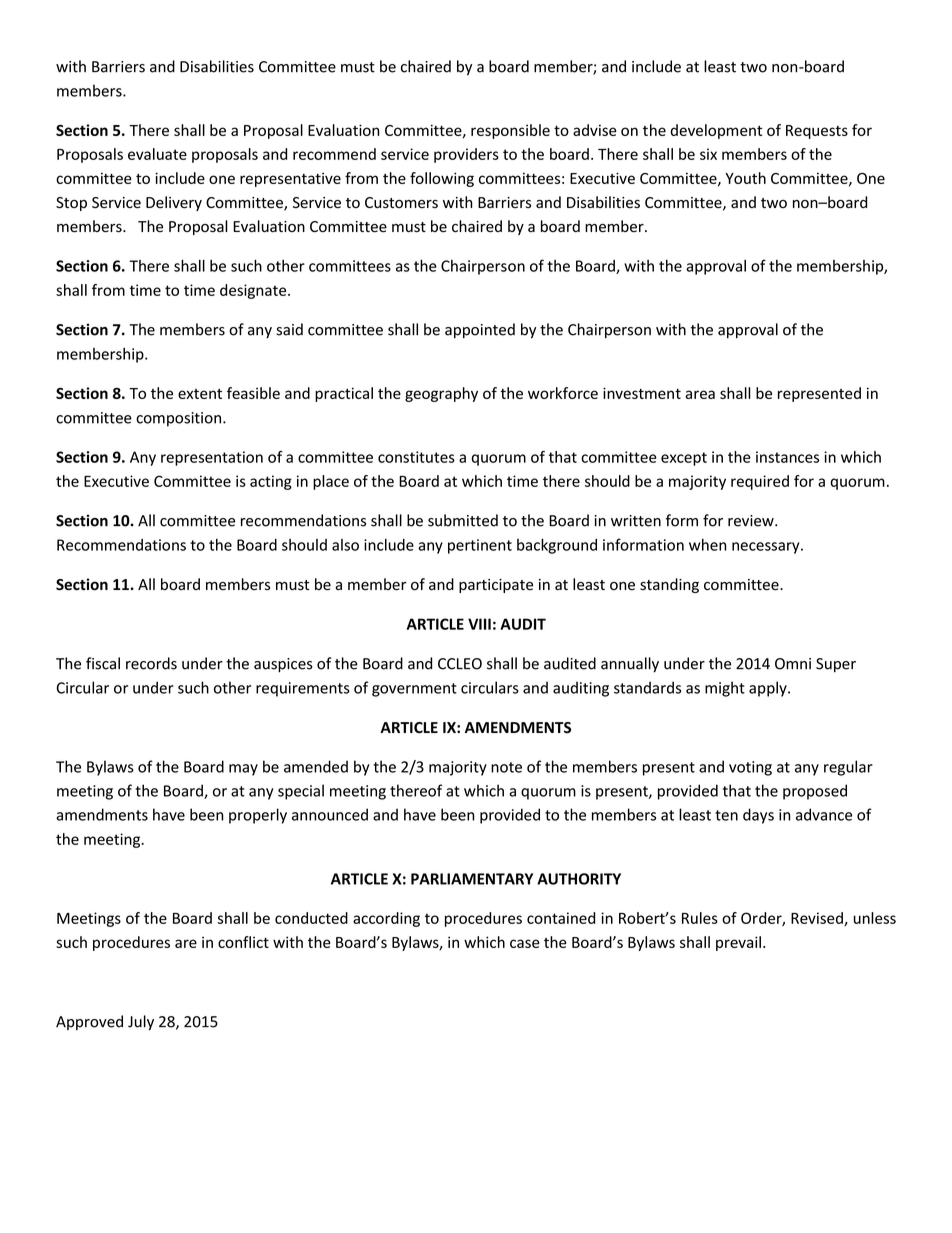  I want to click on case, so click(525, 943).
